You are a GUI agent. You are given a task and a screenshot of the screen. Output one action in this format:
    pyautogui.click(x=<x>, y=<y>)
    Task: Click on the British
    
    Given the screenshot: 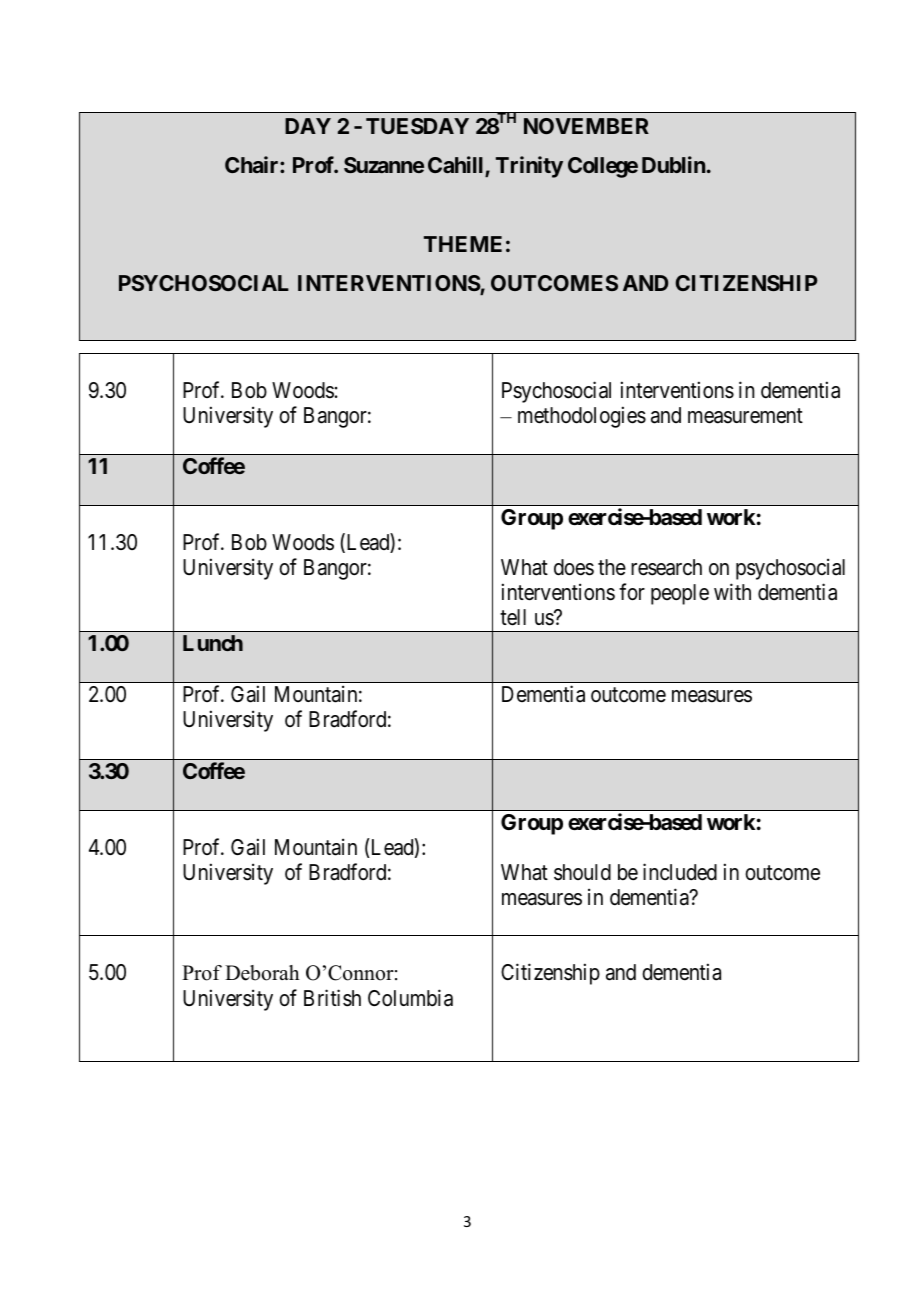 What is the action you would take?
    pyautogui.click(x=332, y=998)
